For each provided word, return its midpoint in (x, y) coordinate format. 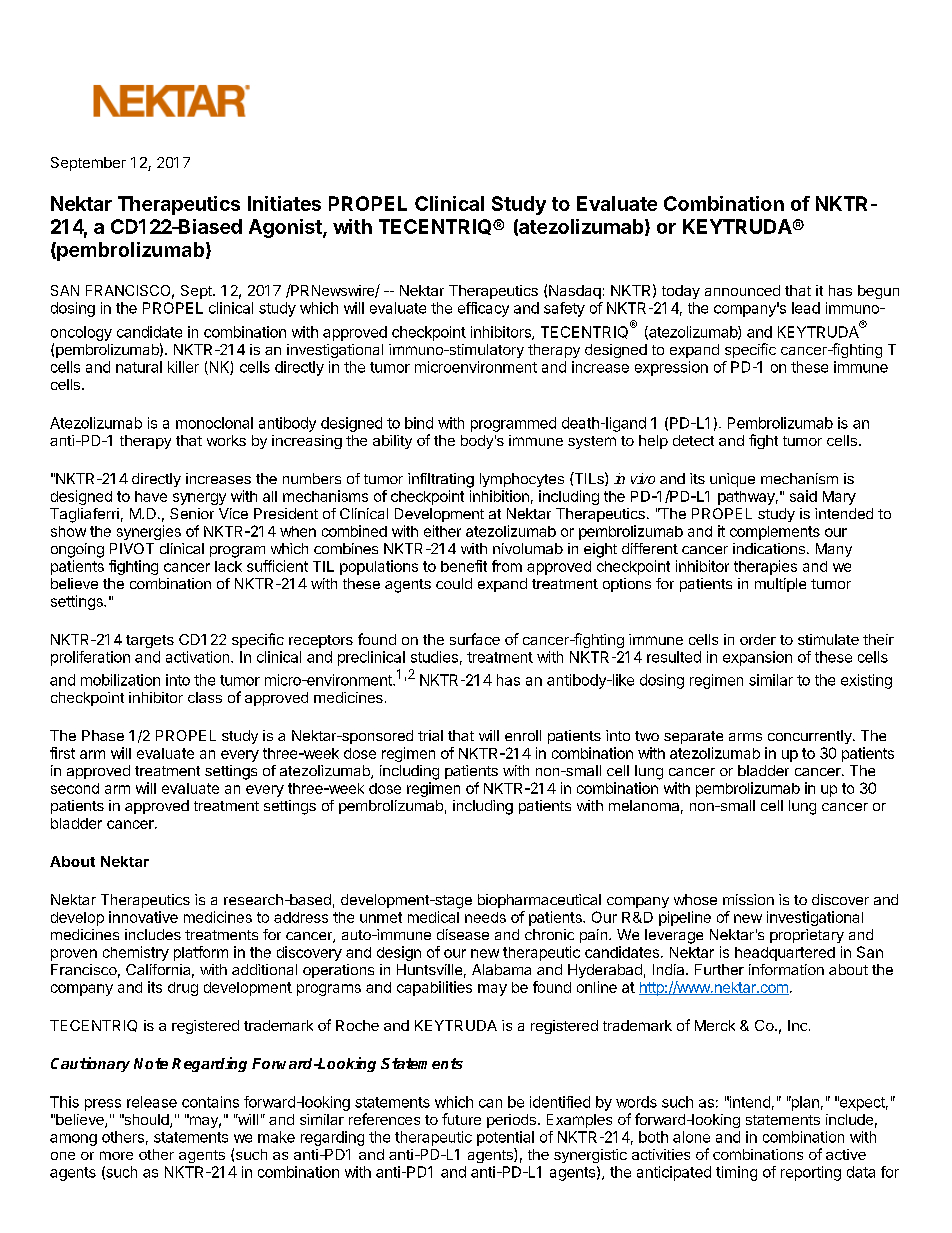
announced (742, 290)
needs (485, 917)
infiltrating (441, 480)
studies (434, 657)
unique (732, 480)
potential (505, 1138)
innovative (143, 917)
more (116, 1155)
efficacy (483, 309)
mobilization (120, 680)
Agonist (286, 228)
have (151, 496)
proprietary (807, 936)
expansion (757, 658)
